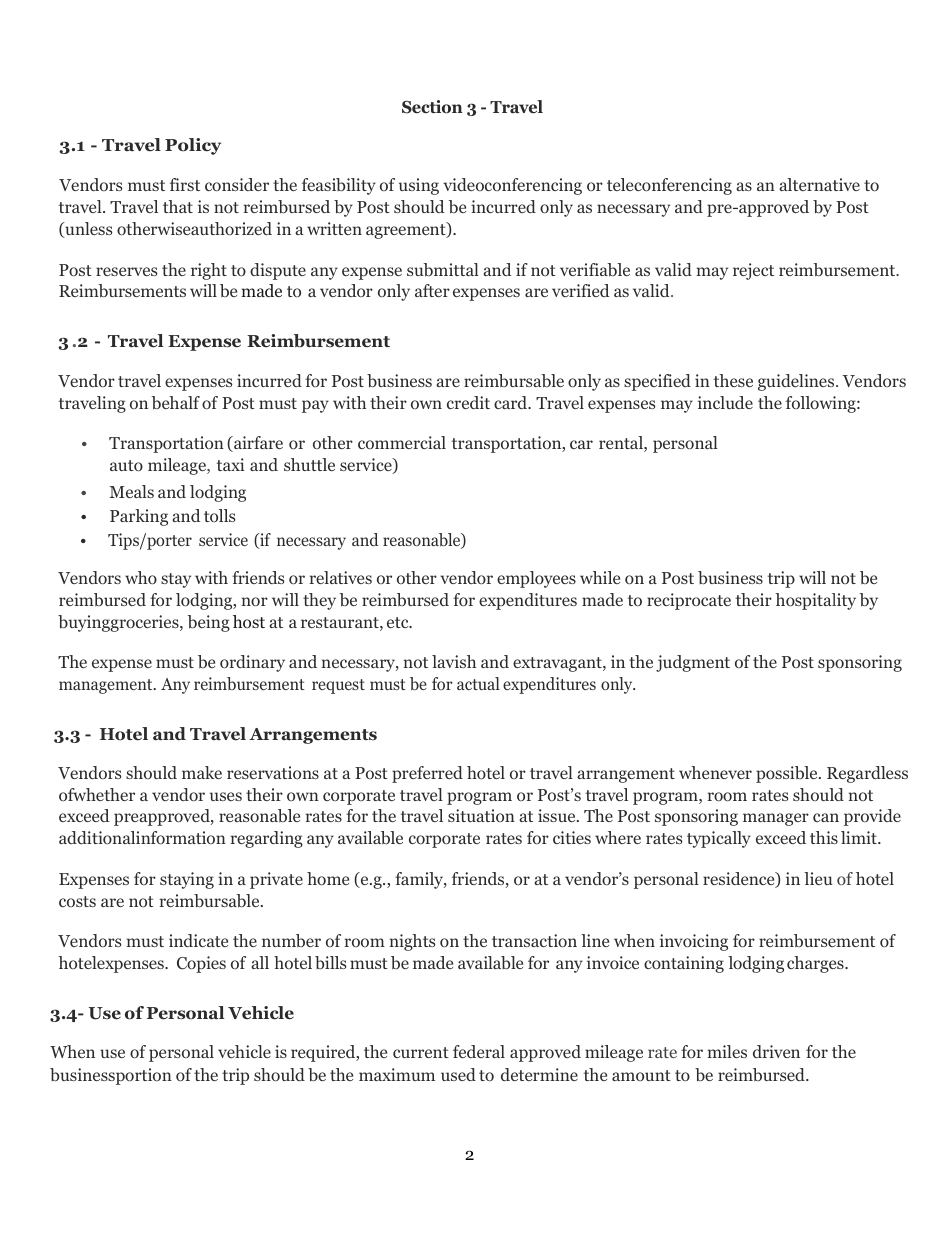 The height and width of the image is (1233, 952). Describe the element at coordinates (481, 815) in the image. I see `situation` at that location.
